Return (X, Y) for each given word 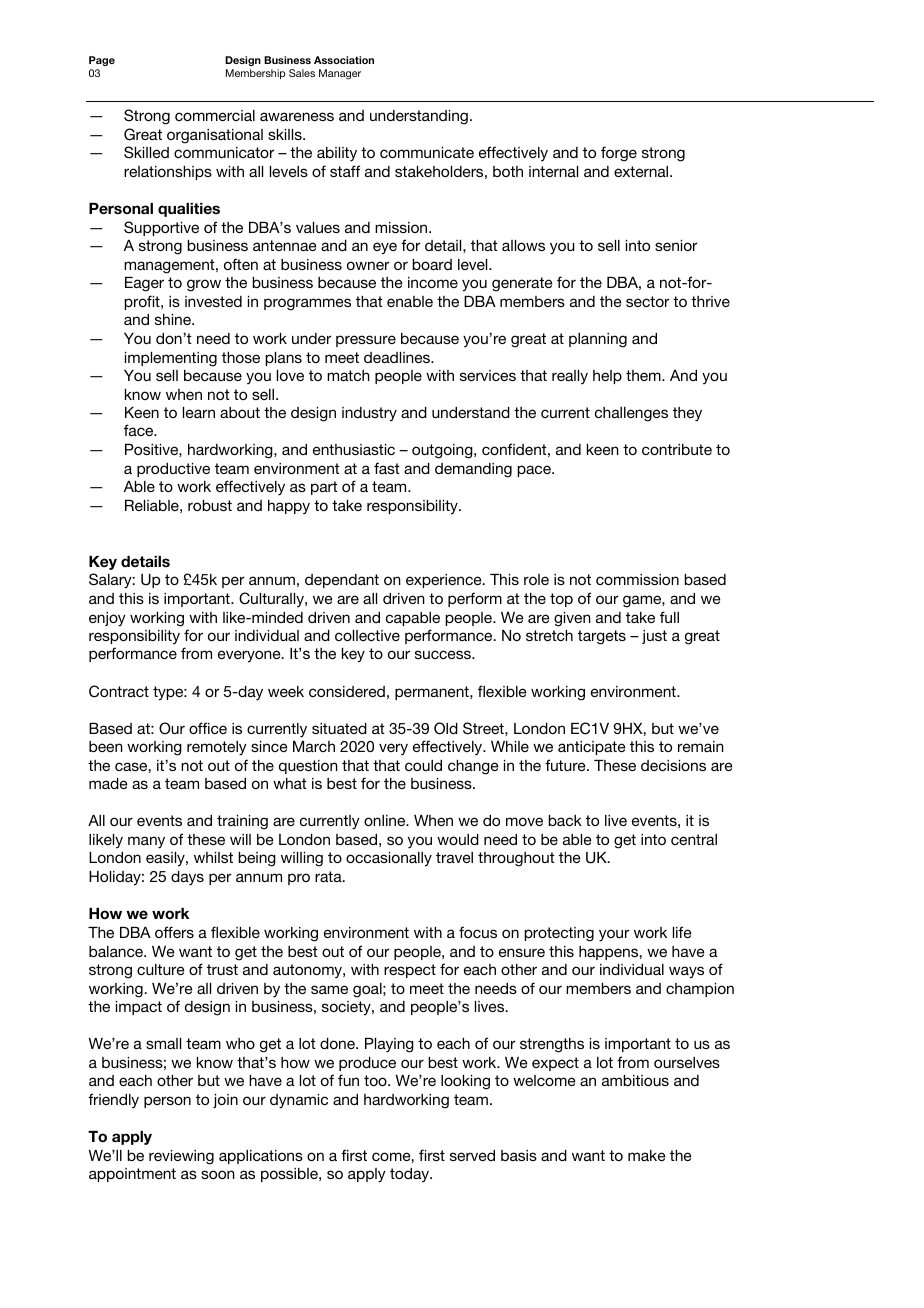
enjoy (107, 619)
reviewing (181, 1157)
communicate (427, 152)
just (654, 637)
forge (619, 154)
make (647, 1155)
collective (367, 635)
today (411, 1175)
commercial (215, 115)
